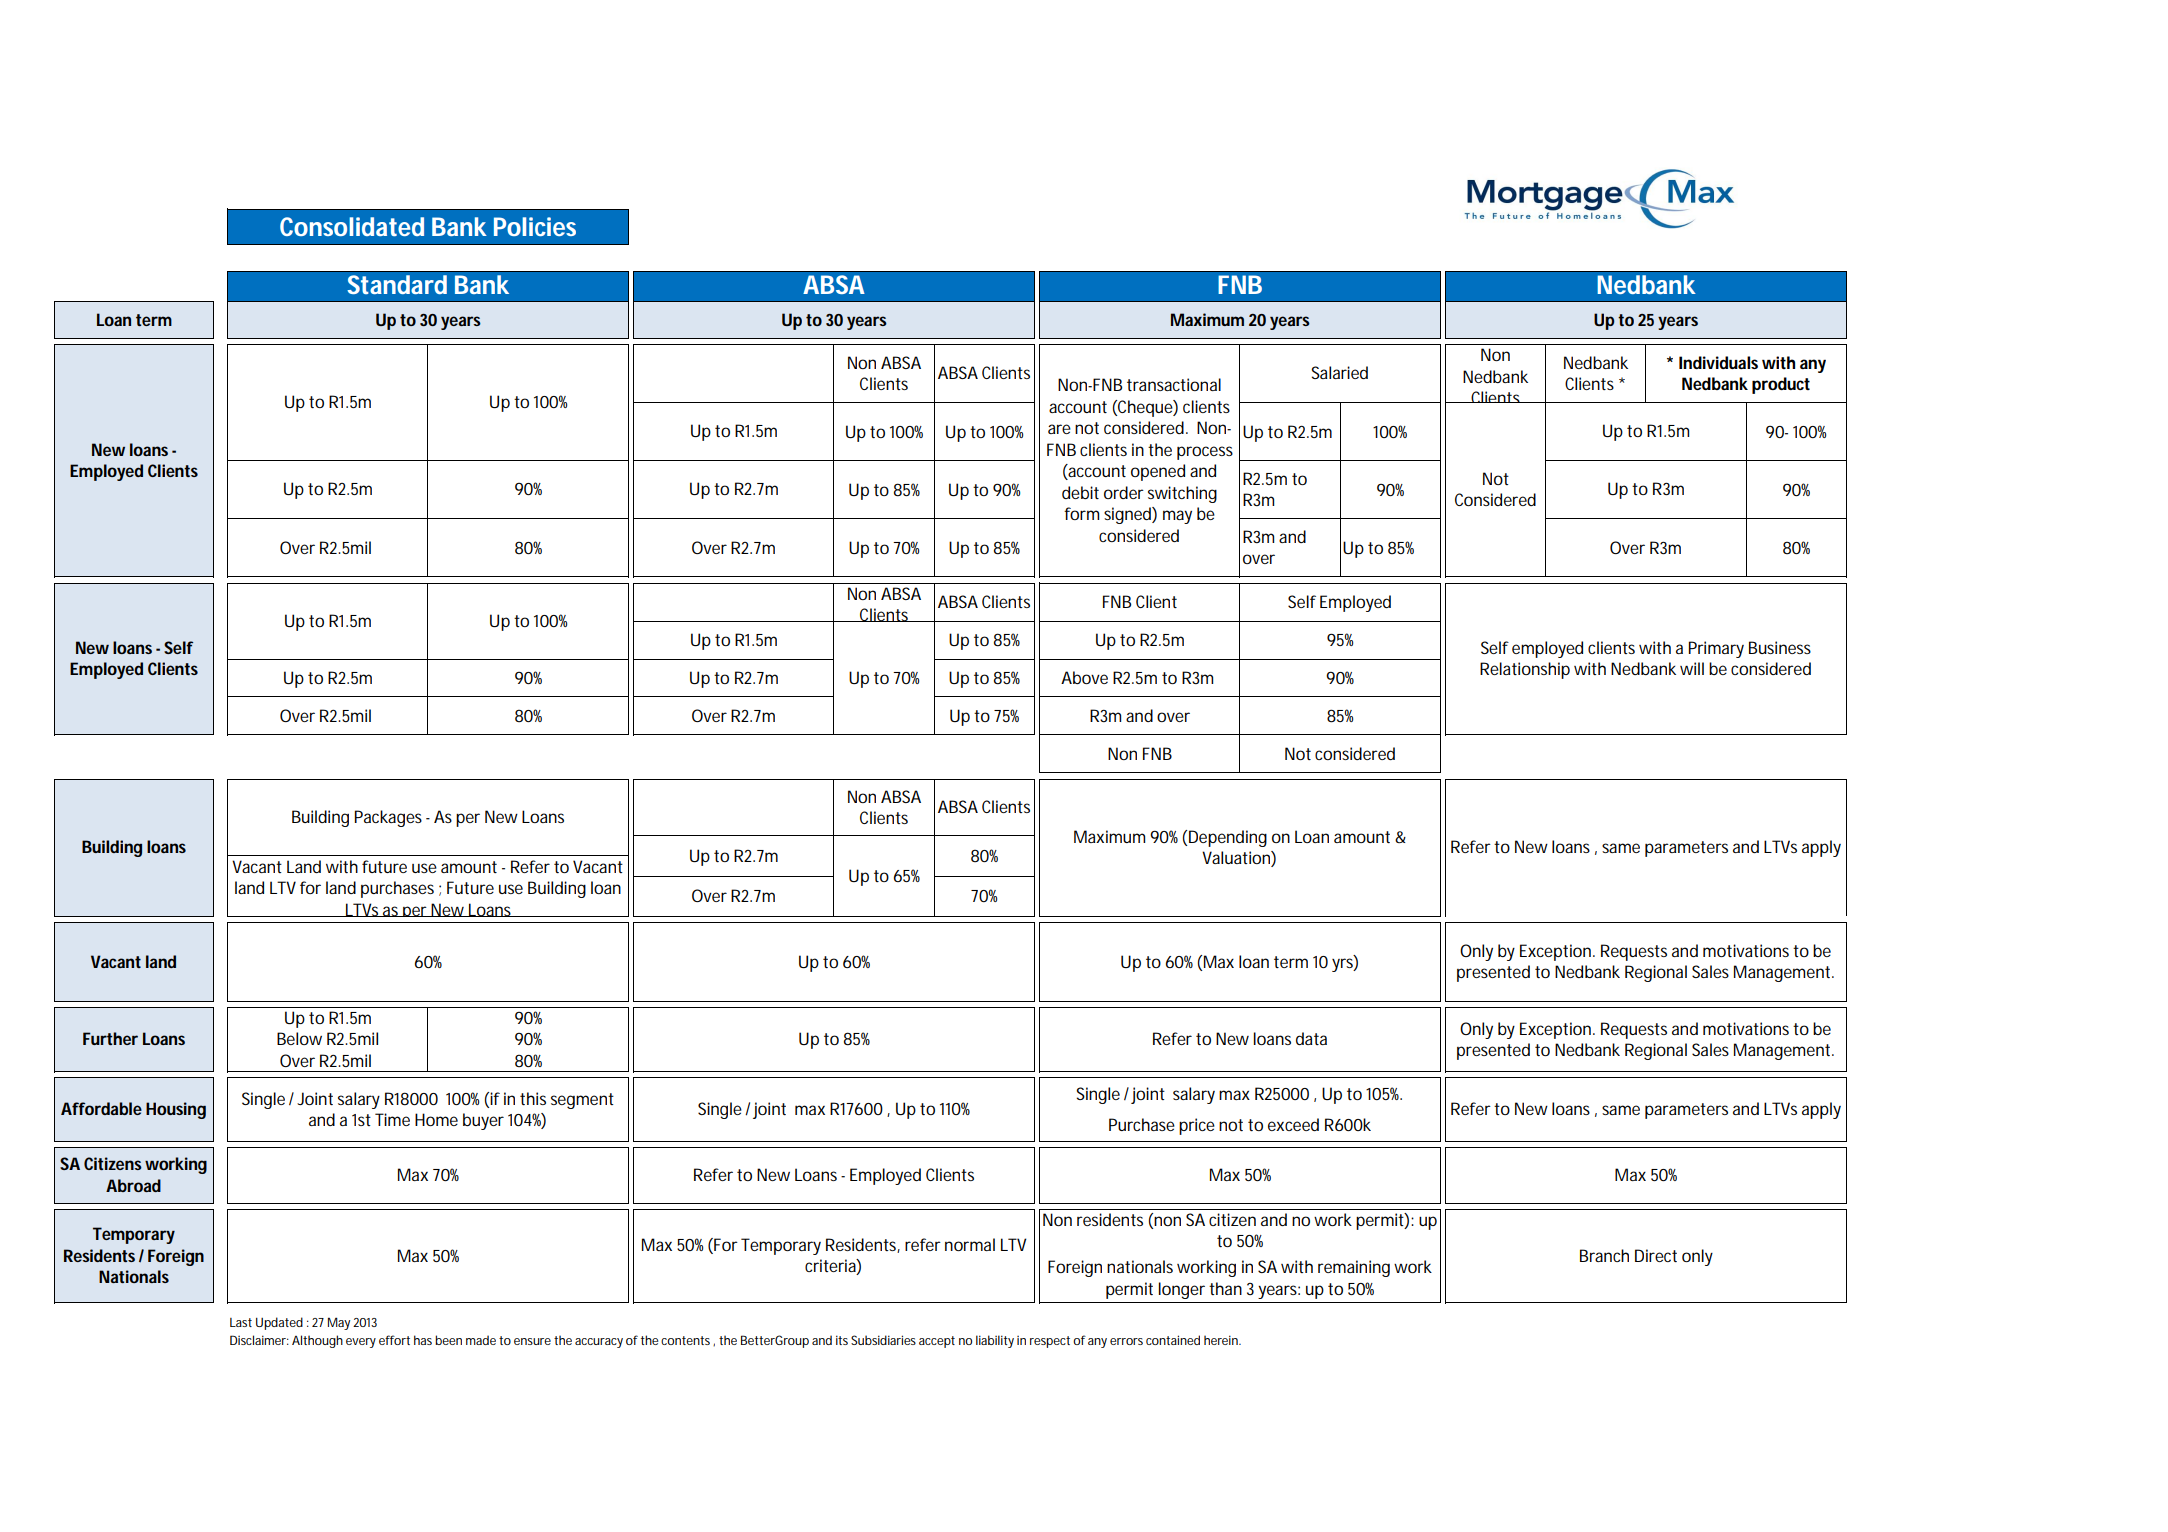 Image resolution: width=2168 pixels, height=1532 pixels. What do you see at coordinates (1604, 1255) in the document?
I see `Branch` at bounding box center [1604, 1255].
